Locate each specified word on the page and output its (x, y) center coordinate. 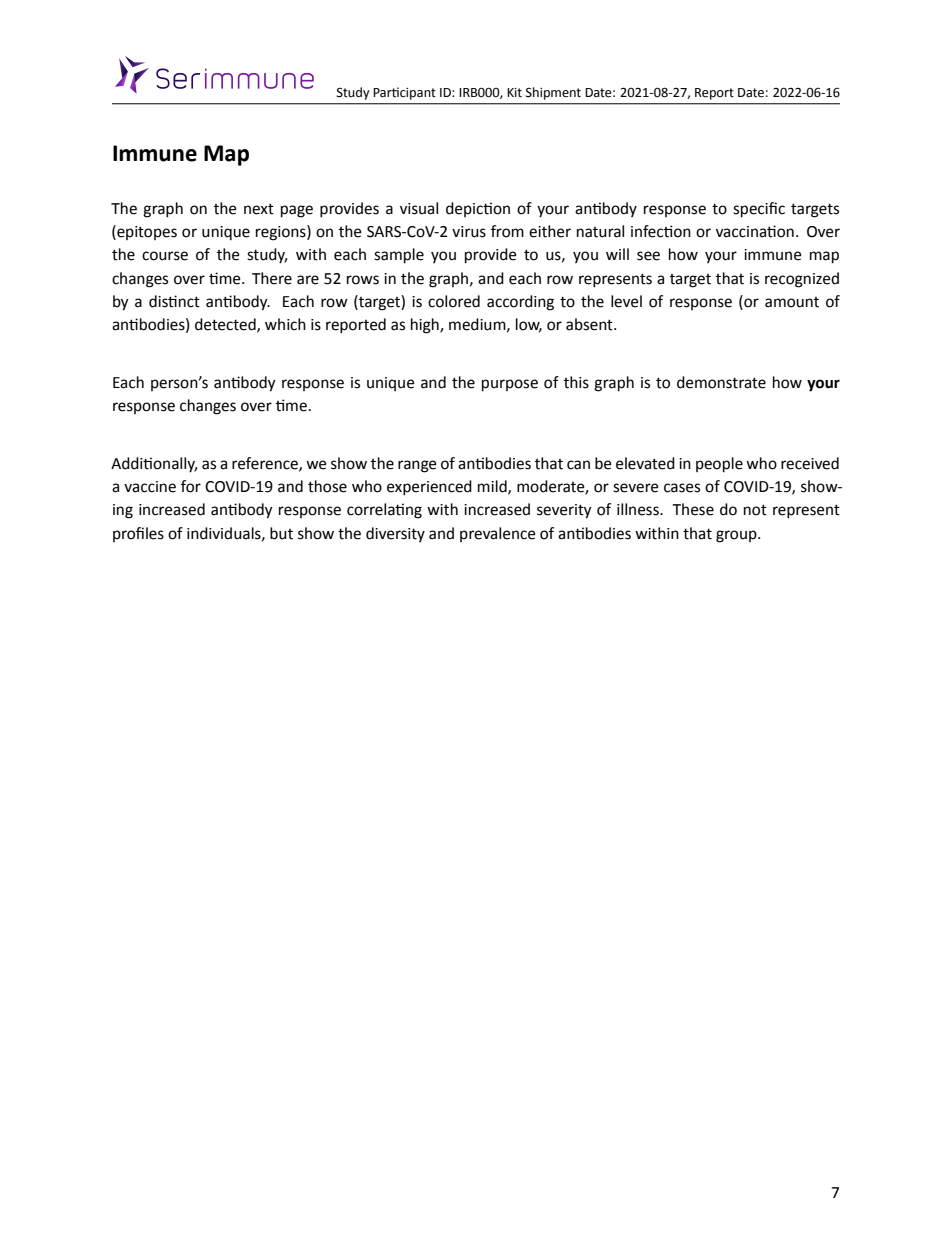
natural (600, 231)
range (417, 466)
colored (454, 301)
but (281, 533)
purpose (510, 385)
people (719, 465)
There (272, 278)
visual (419, 208)
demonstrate (721, 382)
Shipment (553, 93)
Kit (514, 93)
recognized (802, 280)
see (648, 256)
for (191, 486)
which (285, 324)
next (259, 209)
